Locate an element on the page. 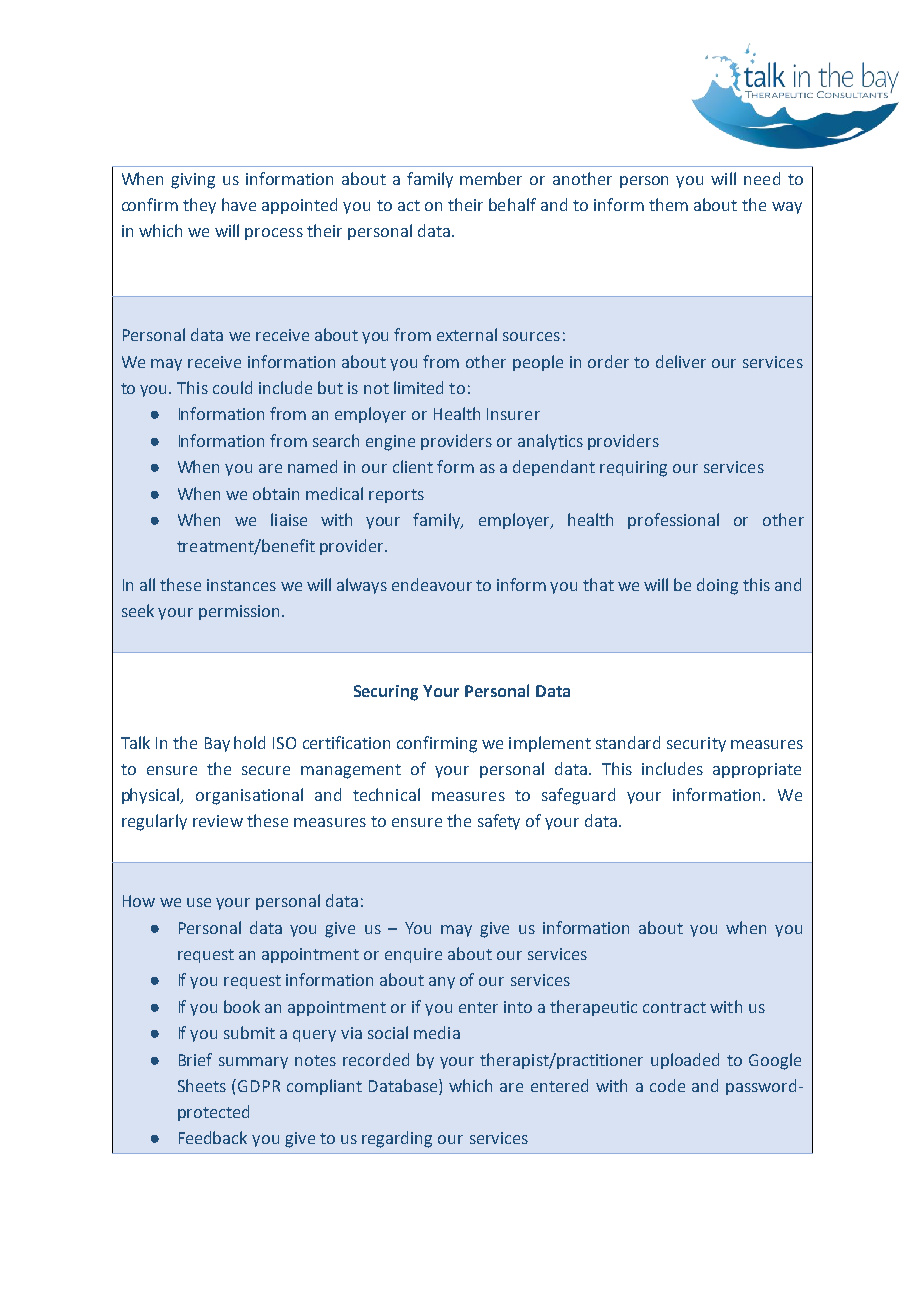 The width and height of the image is (924, 1308). permission is located at coordinates (239, 612).
